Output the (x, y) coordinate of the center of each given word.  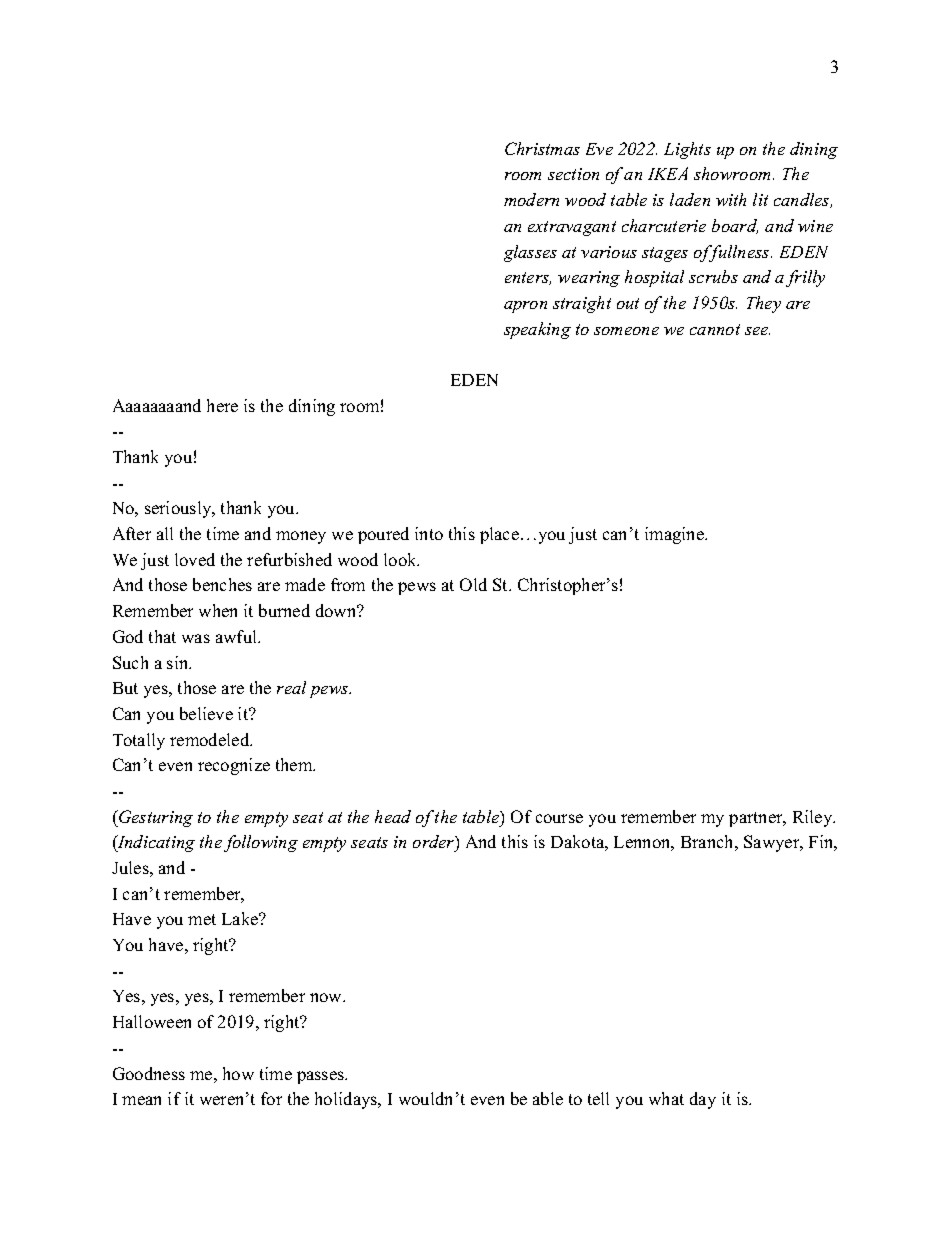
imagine (675, 535)
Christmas (542, 148)
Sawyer (773, 843)
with (731, 199)
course (559, 818)
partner (757, 819)
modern (531, 199)
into (429, 533)
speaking (537, 330)
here (222, 405)
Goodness (149, 1073)
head (393, 816)
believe (206, 713)
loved (195, 559)
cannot (715, 329)
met (202, 919)
